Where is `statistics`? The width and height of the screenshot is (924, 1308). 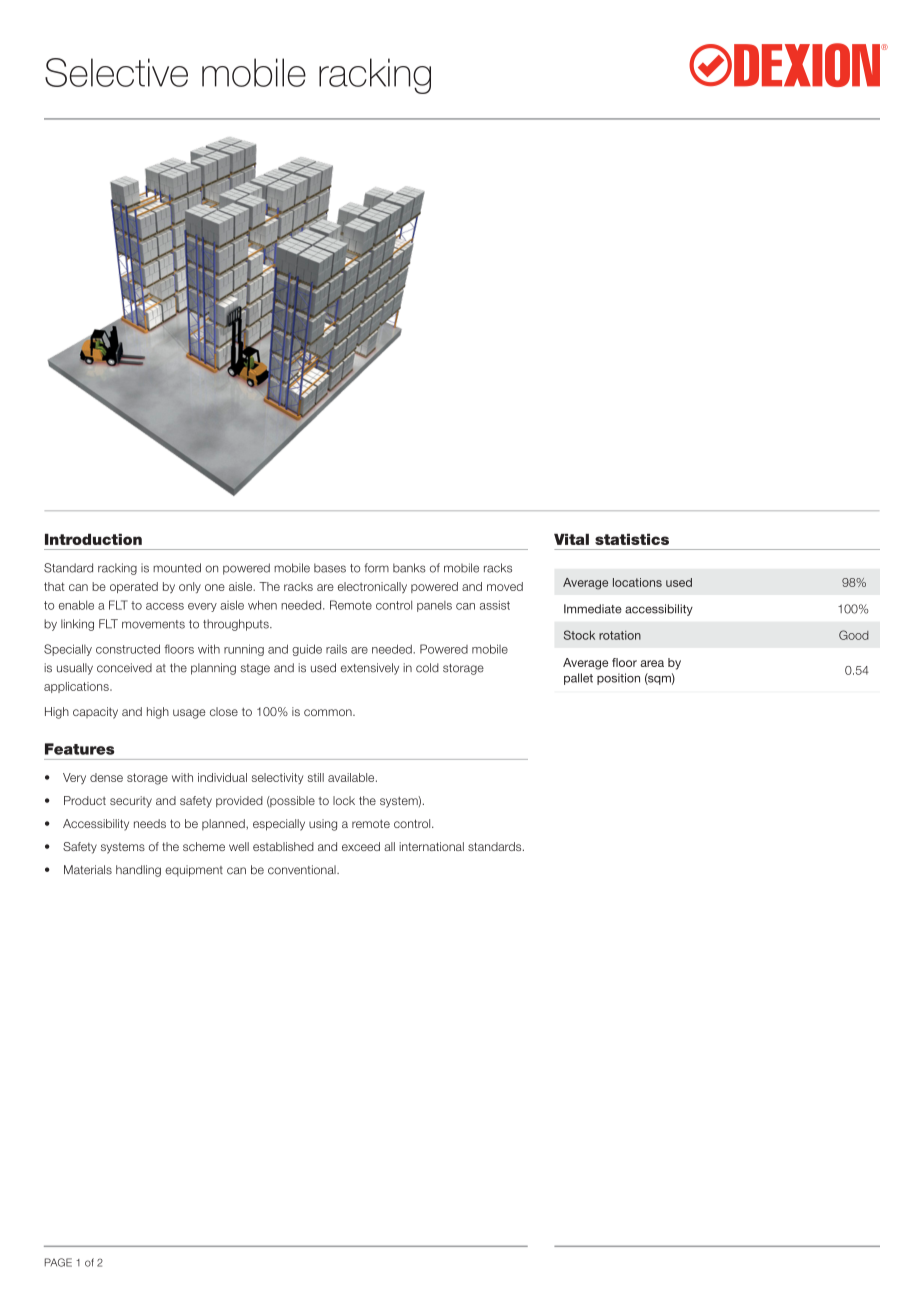 statistics is located at coordinates (632, 539).
